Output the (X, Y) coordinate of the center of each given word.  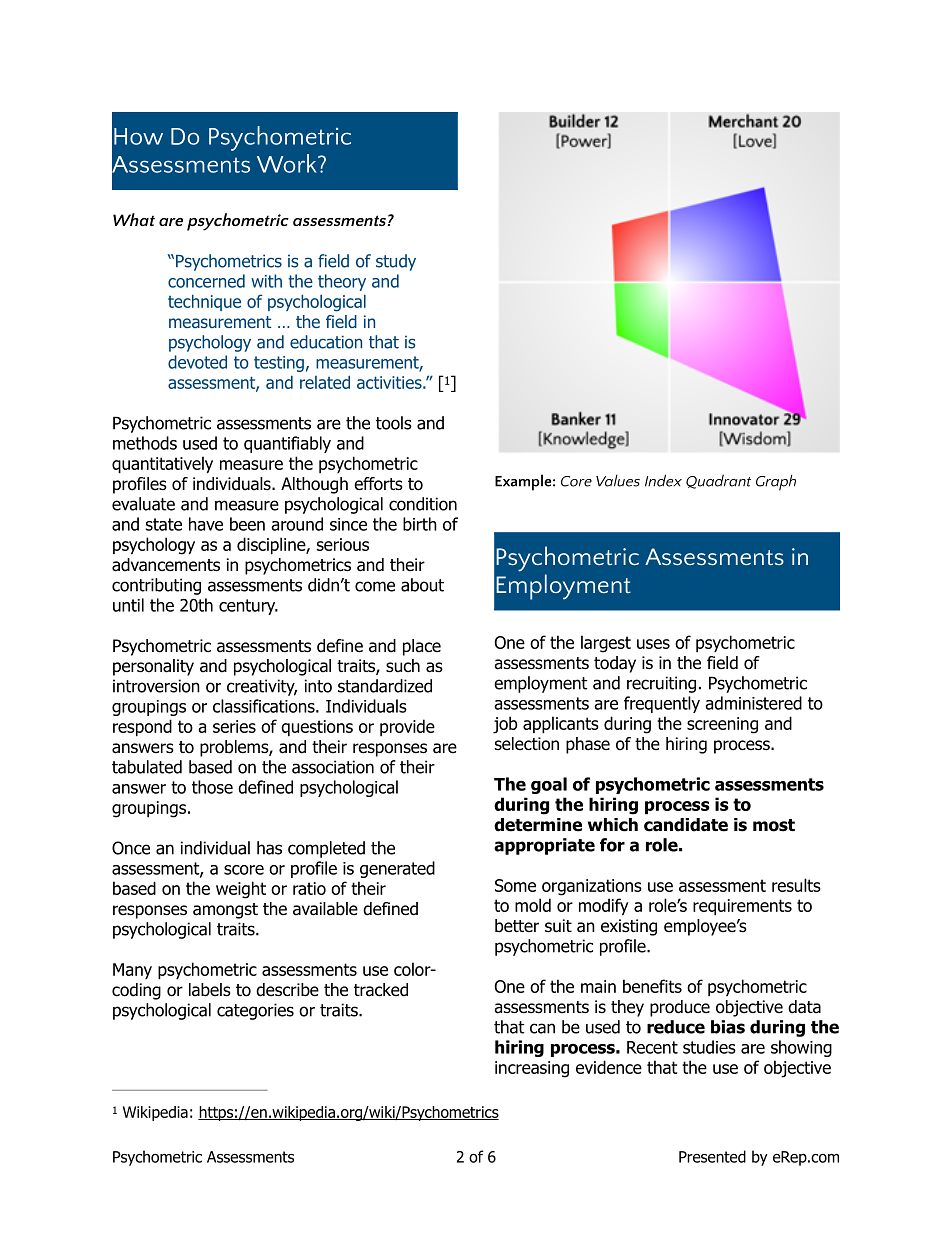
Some (515, 885)
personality (153, 667)
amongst (225, 911)
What (134, 219)
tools (394, 423)
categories (255, 1011)
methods (145, 443)
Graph (776, 482)
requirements (742, 907)
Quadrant (718, 481)
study (396, 262)
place (422, 647)
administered (753, 703)
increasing (532, 1069)
